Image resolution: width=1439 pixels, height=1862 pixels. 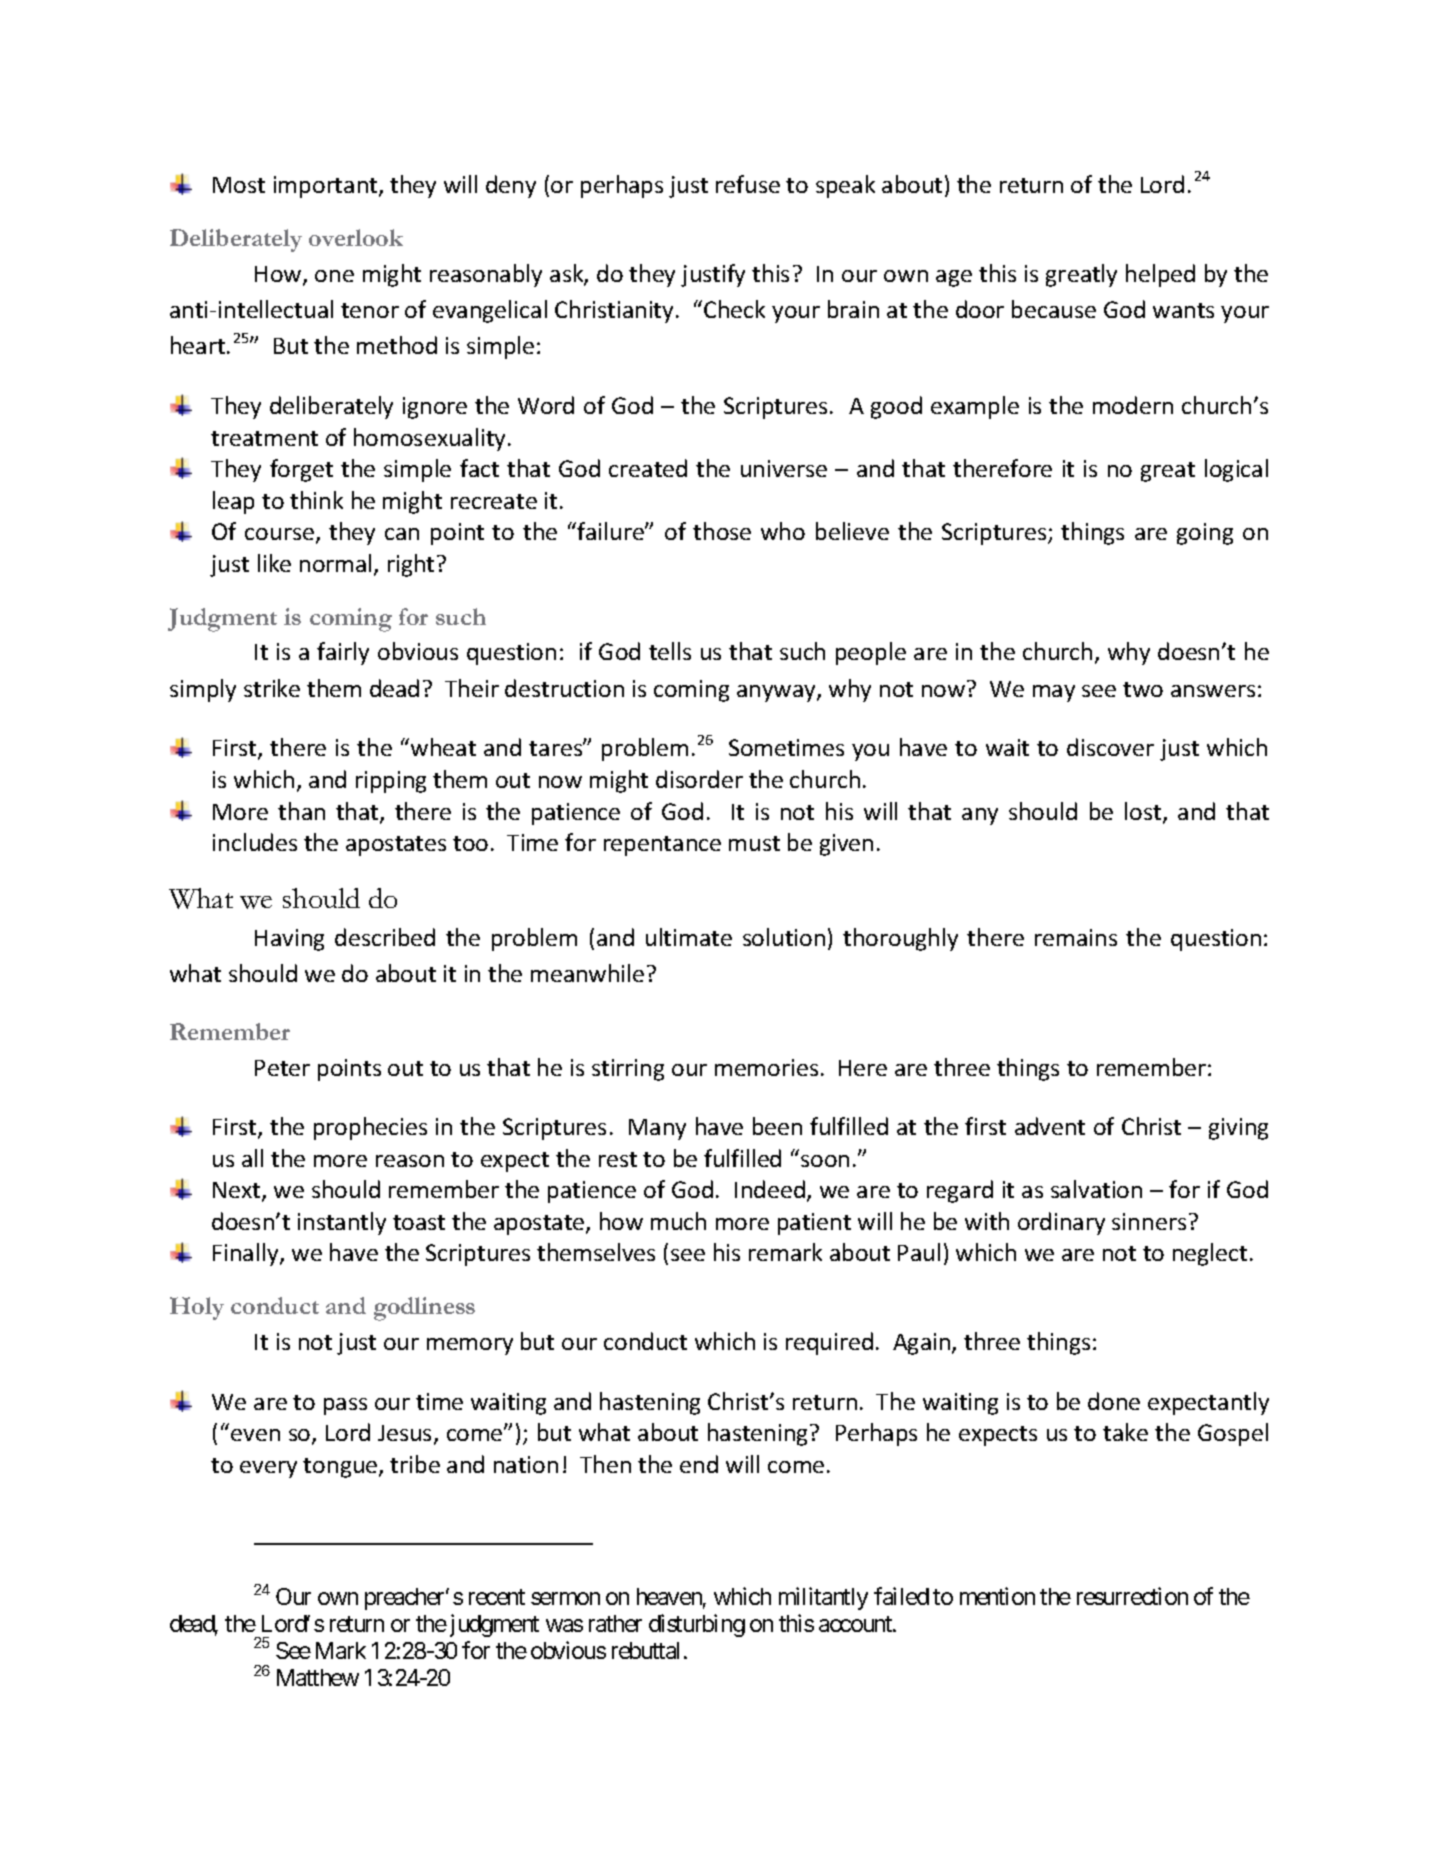 I want to click on Matthew, so click(x=318, y=1677).
